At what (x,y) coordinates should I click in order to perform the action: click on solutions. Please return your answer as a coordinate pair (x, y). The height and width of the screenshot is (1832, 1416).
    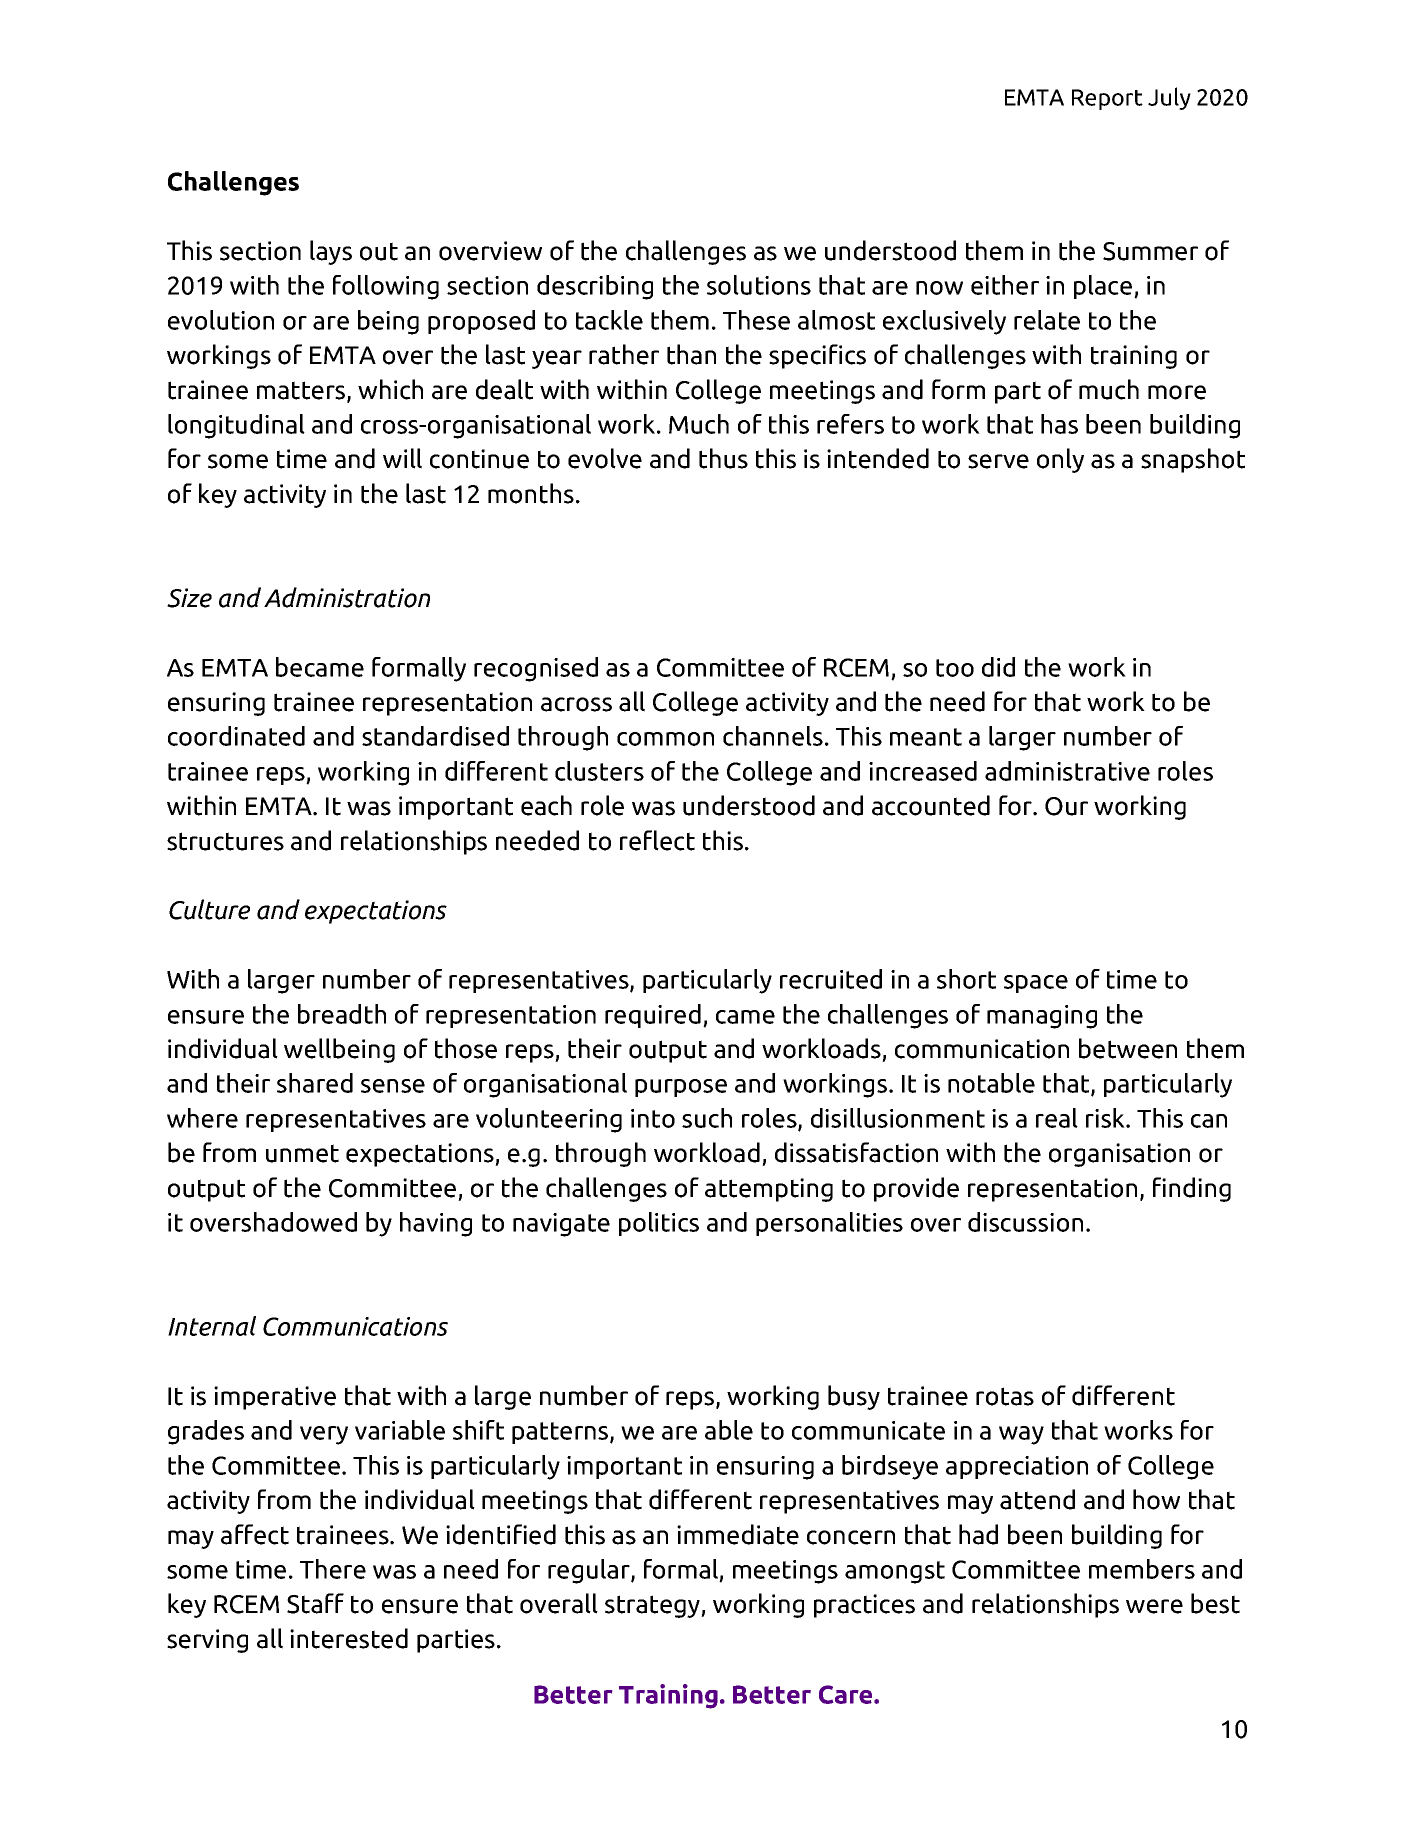
    Looking at the image, I should click on (759, 285).
